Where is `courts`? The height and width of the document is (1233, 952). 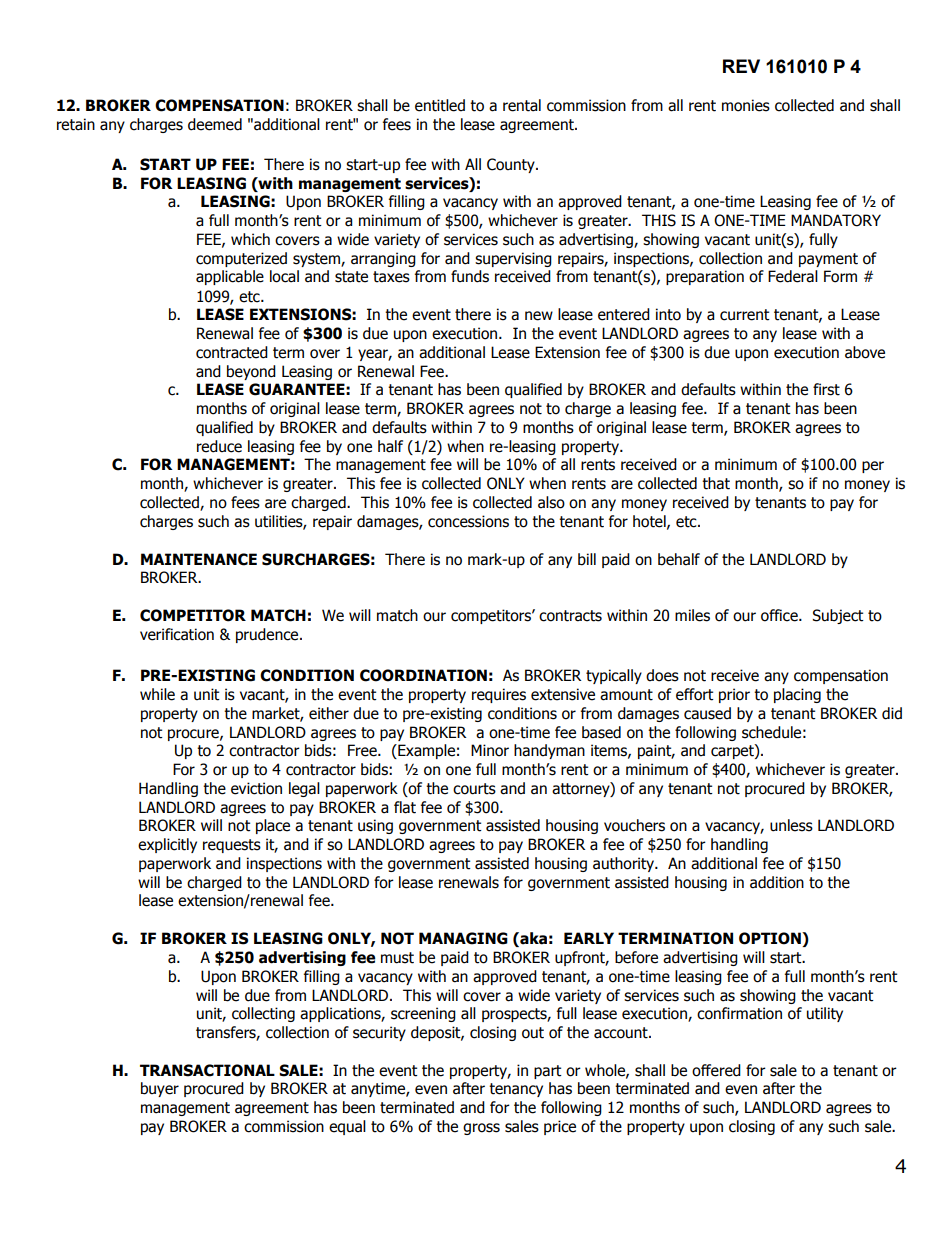 courts is located at coordinates (474, 789).
